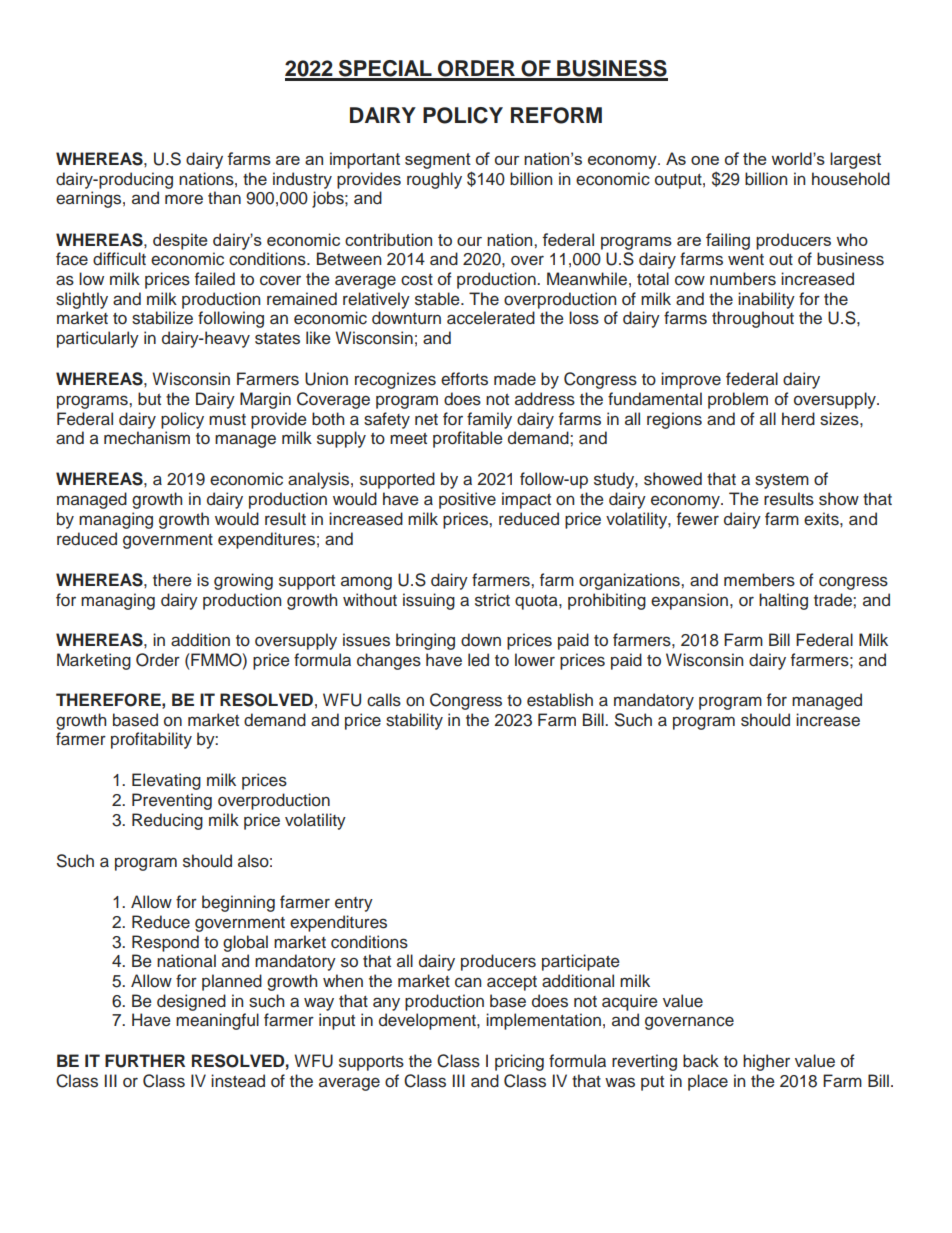 The height and width of the page is (1233, 952). Describe the element at coordinates (184, 199) in the page. I see `more` at that location.
